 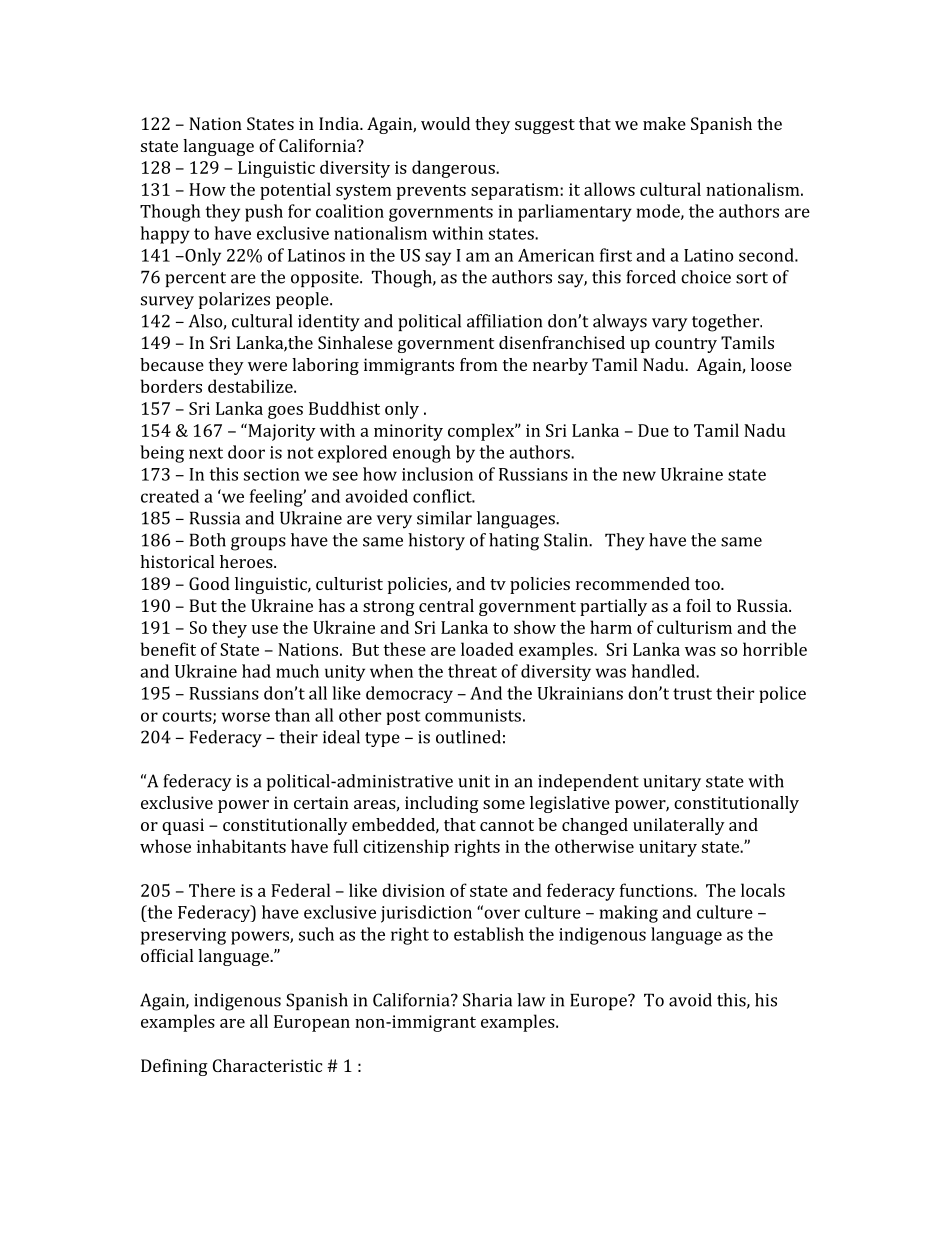 What do you see at coordinates (267, 1065) in the document?
I see `Characteristic` at bounding box center [267, 1065].
